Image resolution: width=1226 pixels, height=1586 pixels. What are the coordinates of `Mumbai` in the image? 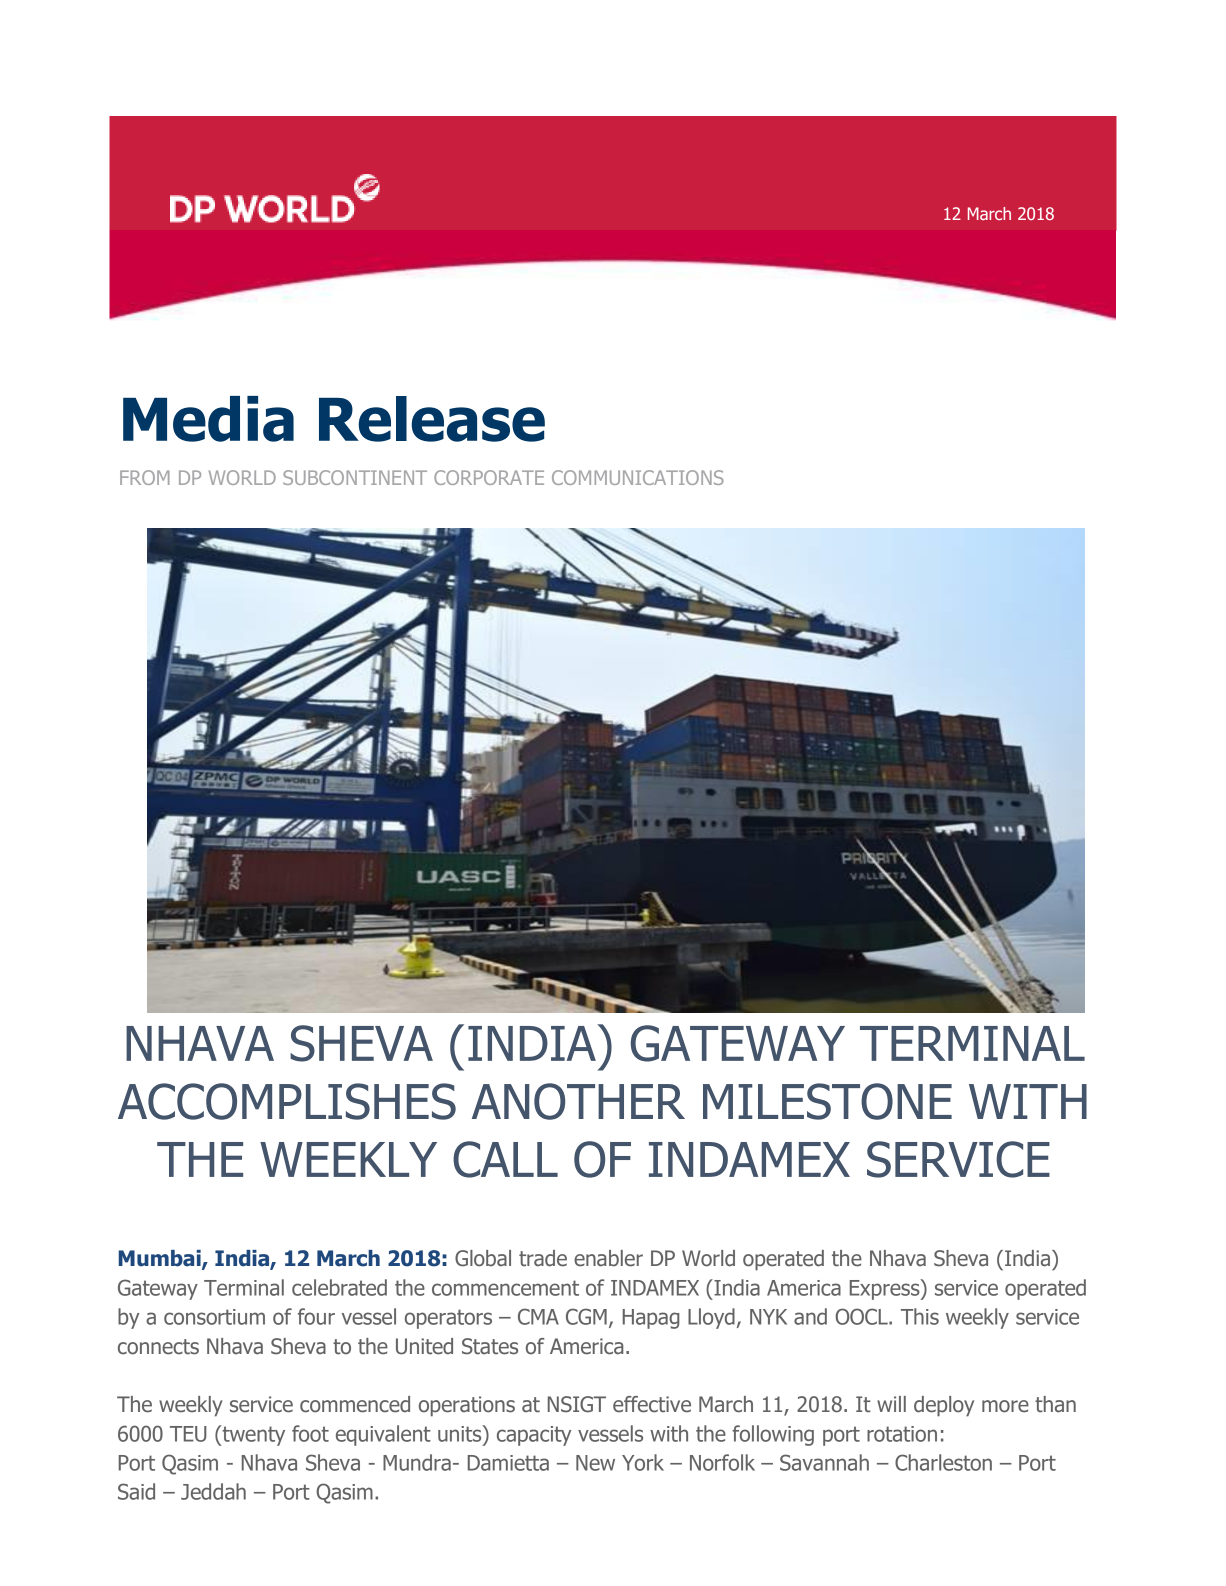 It's located at (161, 1259).
